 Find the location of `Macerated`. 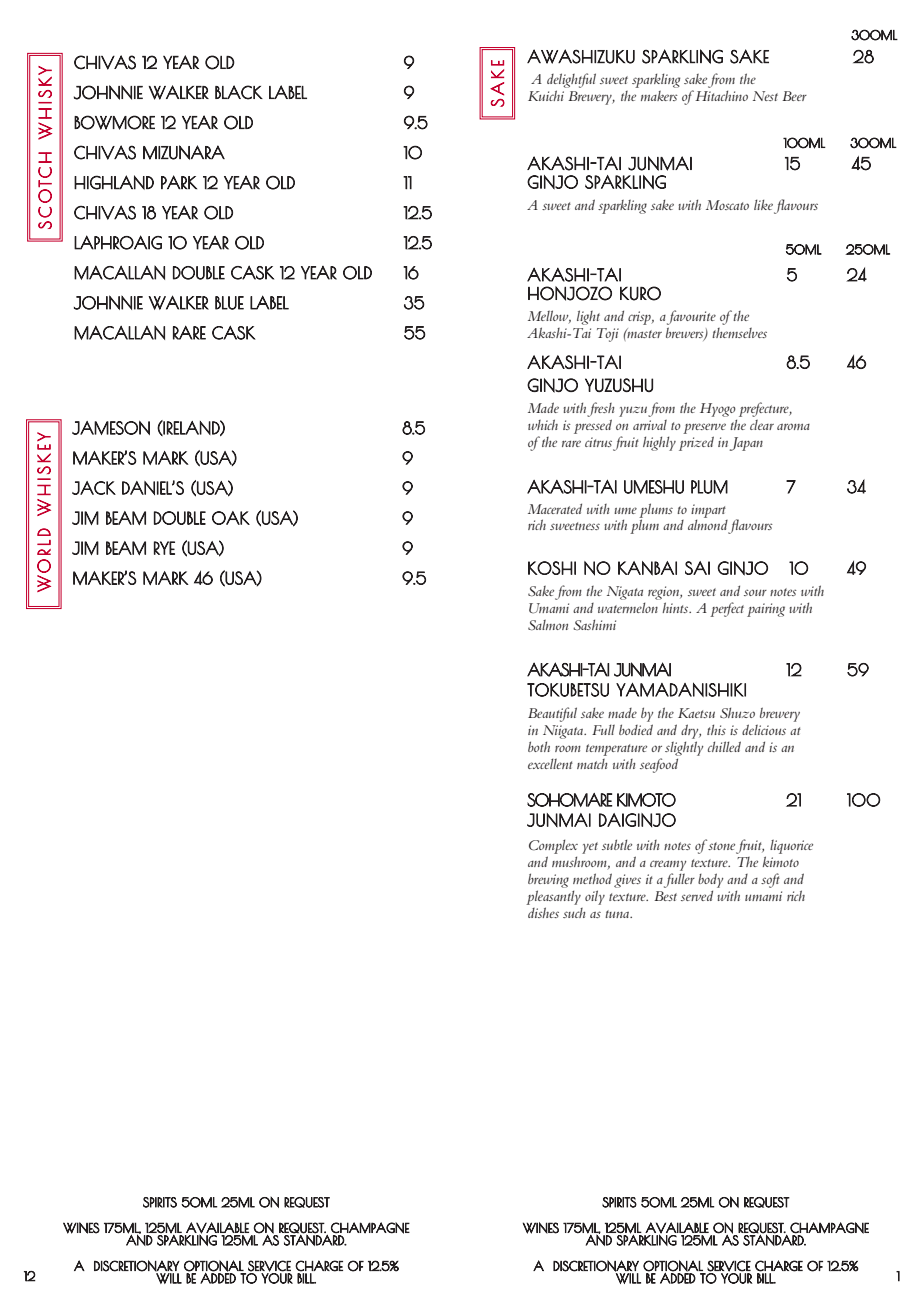

Macerated is located at coordinates (555, 508).
